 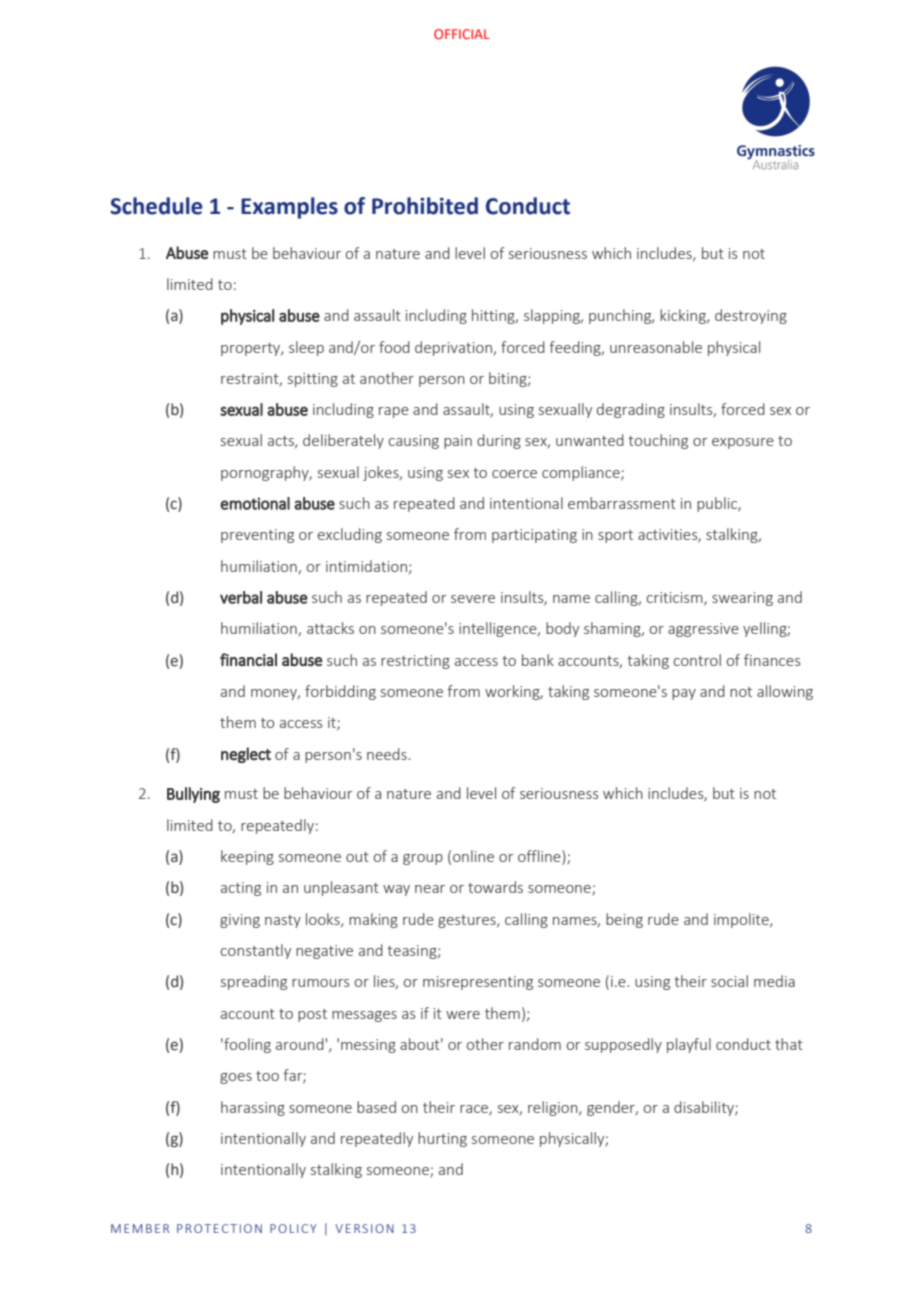 I want to click on online, so click(x=473, y=856).
